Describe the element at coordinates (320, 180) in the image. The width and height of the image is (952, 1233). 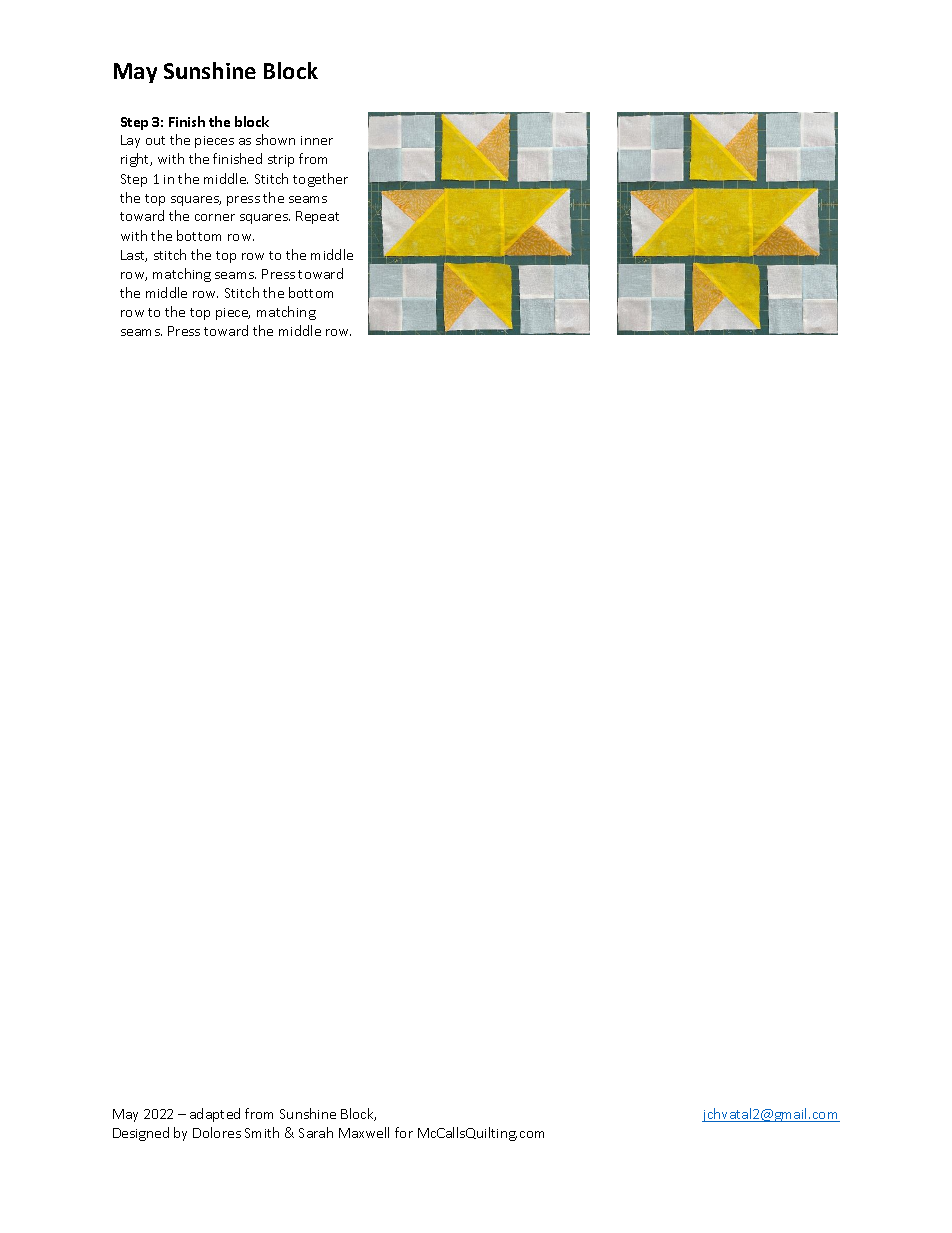
I see `together` at that location.
